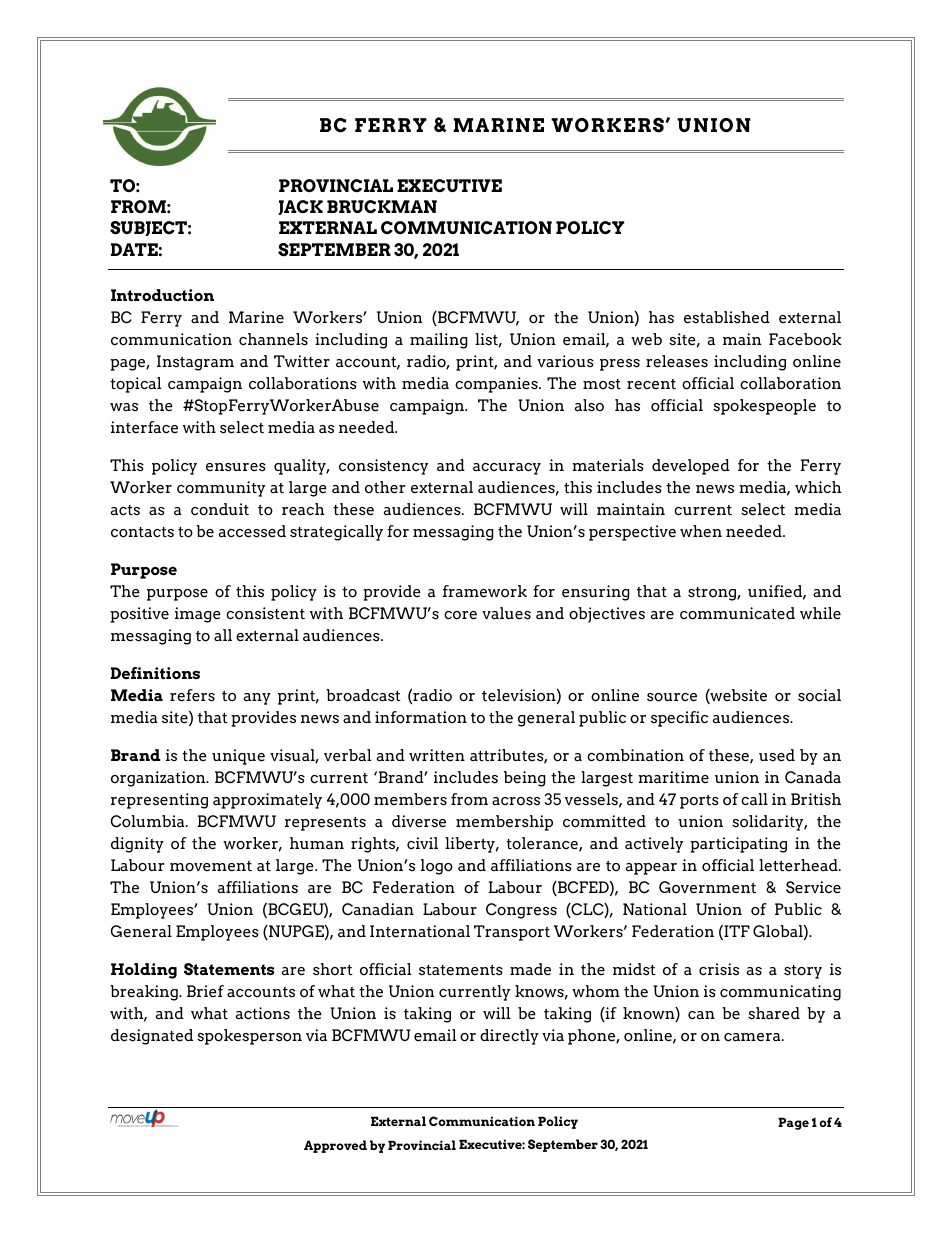  Describe the element at coordinates (753, 1037) in the screenshot. I see `camera` at that location.
